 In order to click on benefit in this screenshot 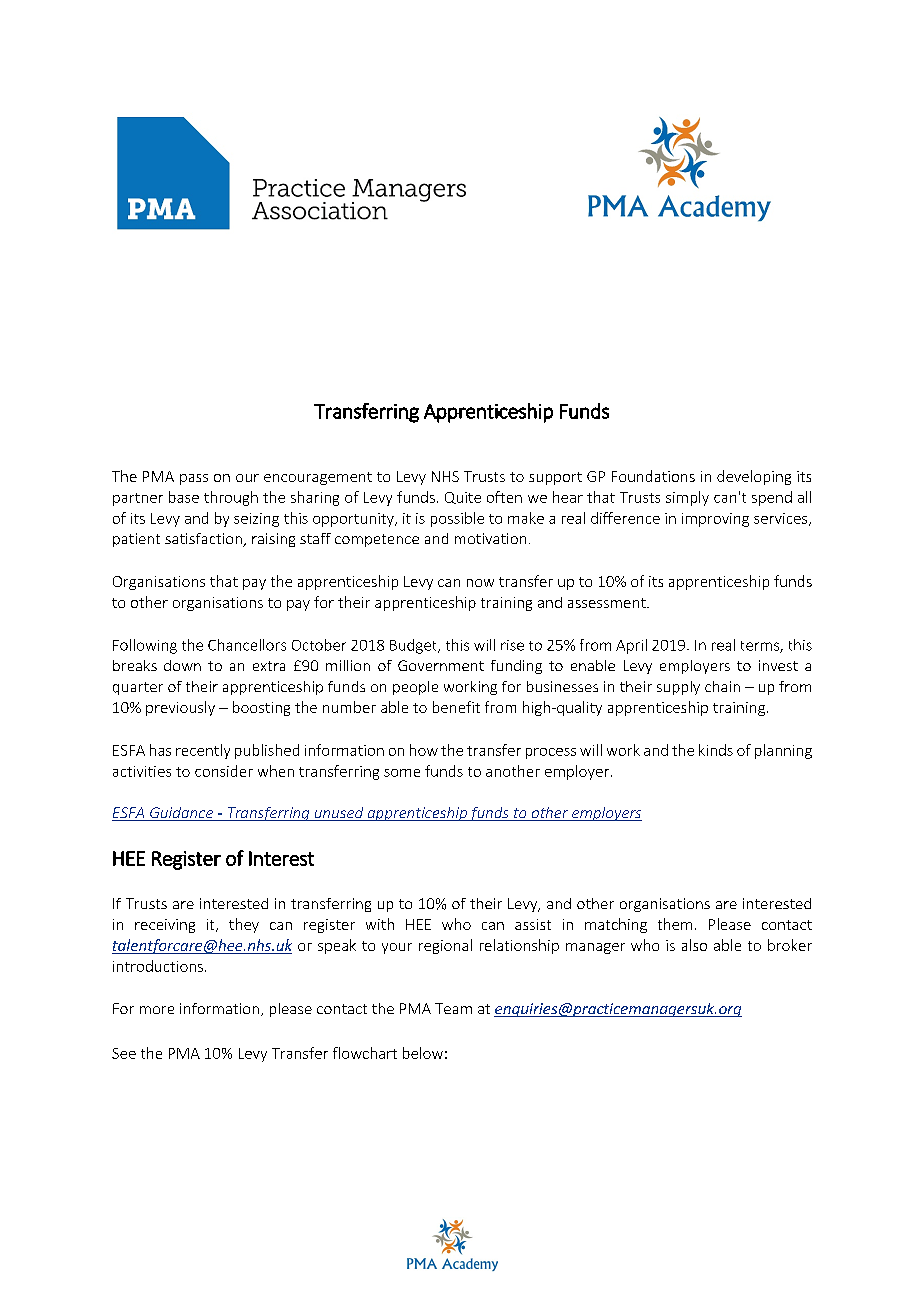, I will do `click(456, 707)`.
